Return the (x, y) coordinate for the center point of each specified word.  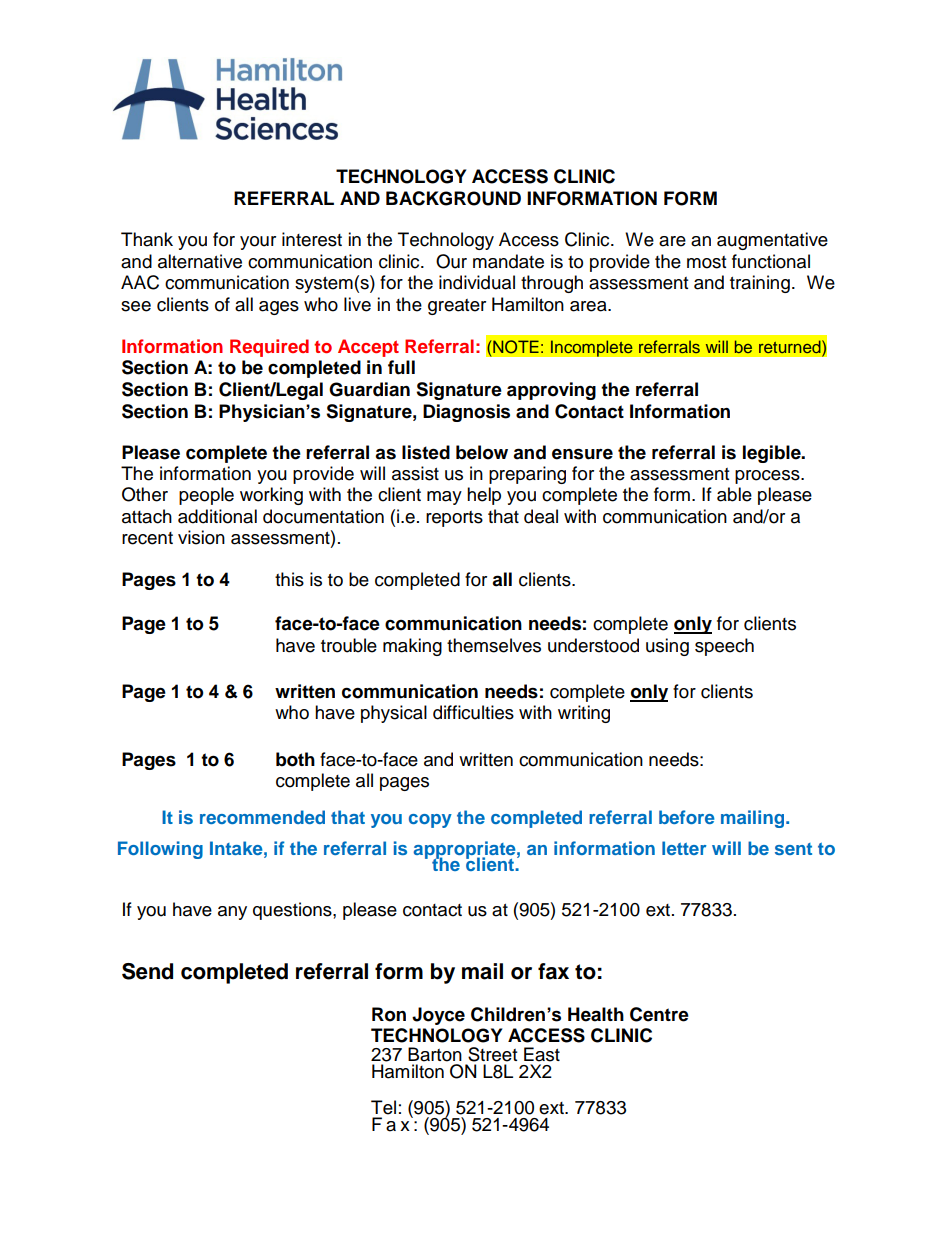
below (482, 452)
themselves (494, 645)
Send (147, 971)
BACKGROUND (453, 198)
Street (492, 1054)
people (206, 496)
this (289, 579)
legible (773, 454)
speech (724, 647)
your (258, 243)
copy (430, 821)
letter (684, 848)
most (706, 262)
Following (160, 850)
